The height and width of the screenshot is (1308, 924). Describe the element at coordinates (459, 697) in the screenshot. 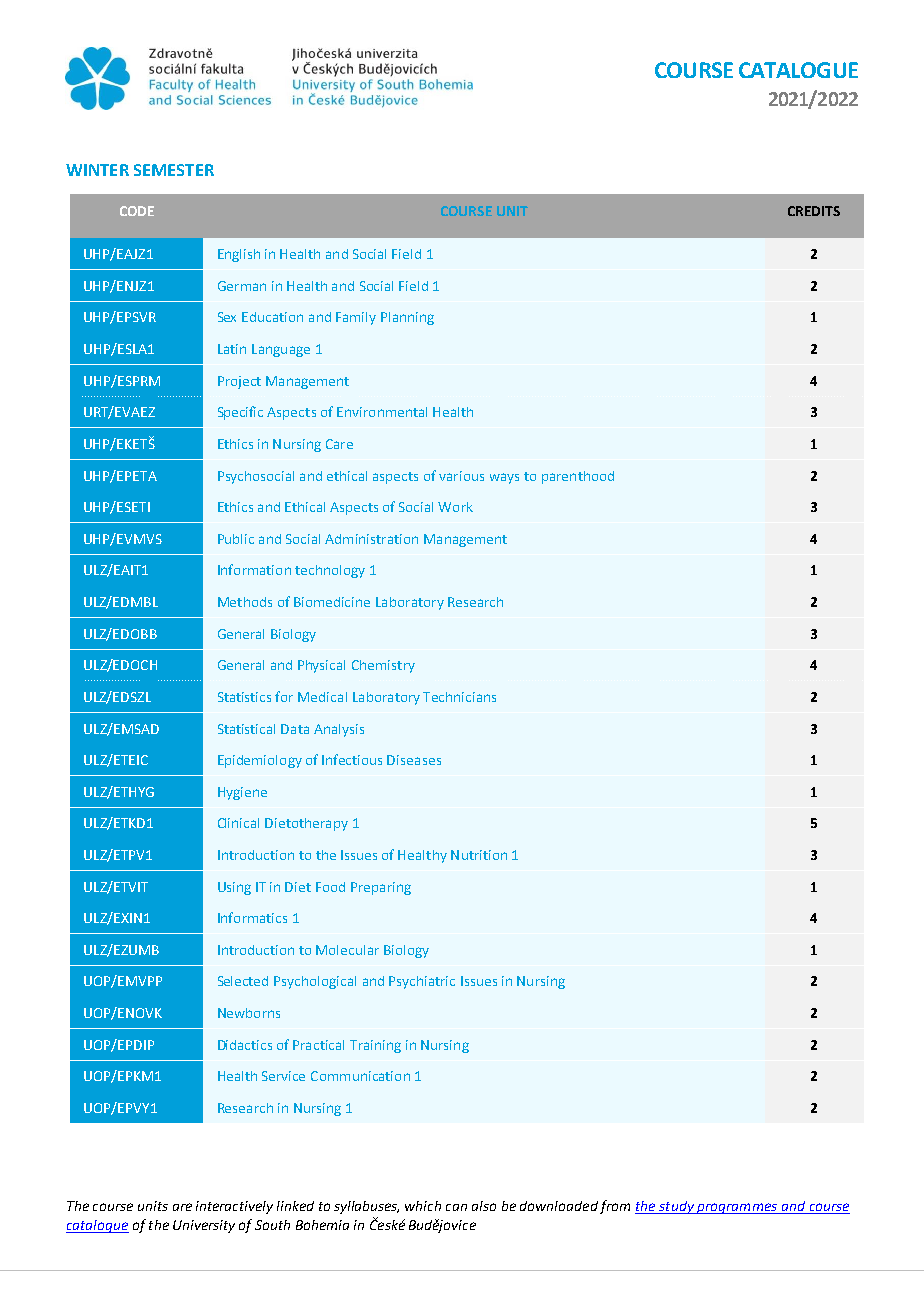

I see `Technicians` at that location.
